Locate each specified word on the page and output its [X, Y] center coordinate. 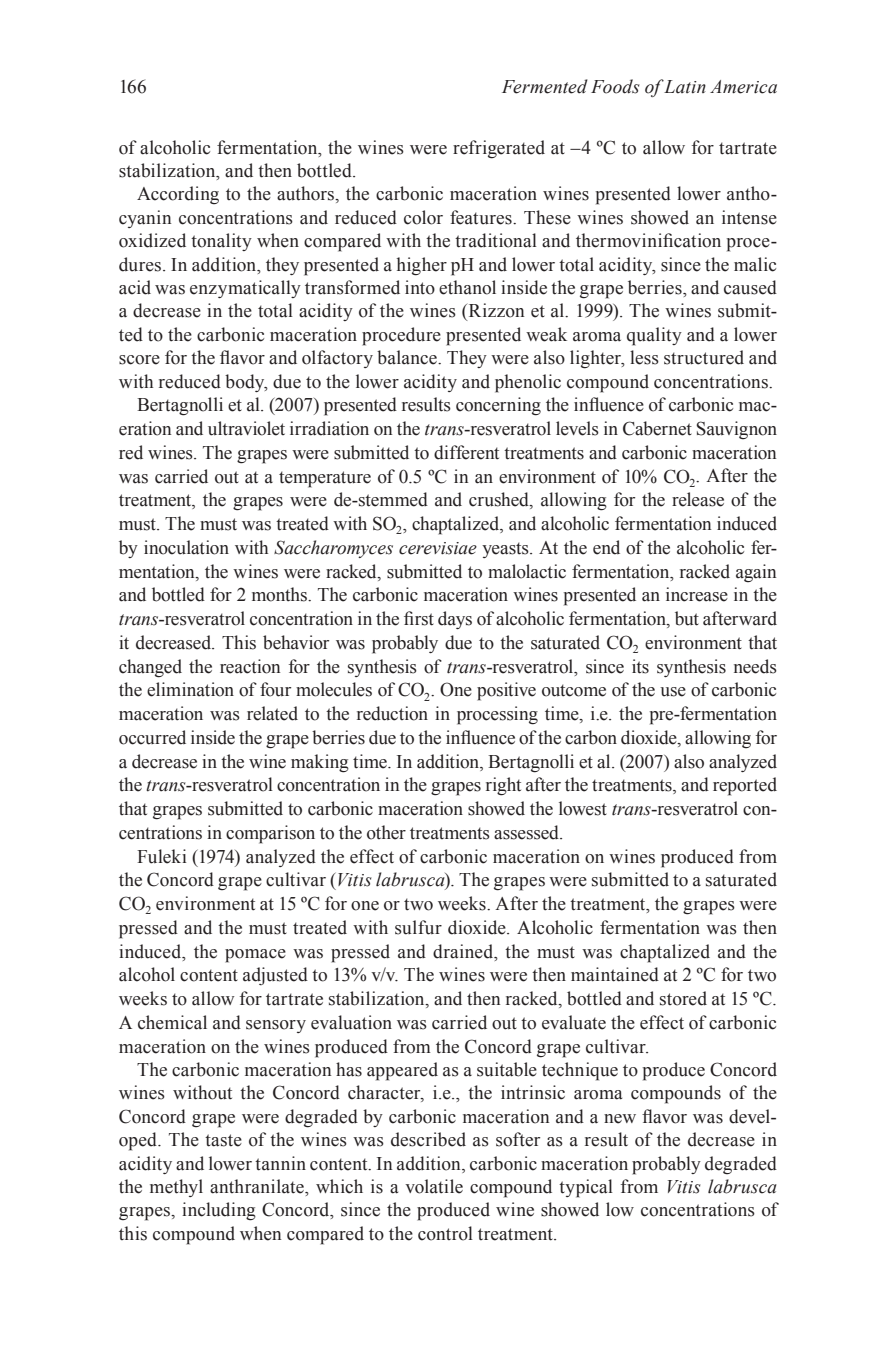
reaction [250, 666]
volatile [434, 1186]
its [640, 666]
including [219, 1211]
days [455, 620]
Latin [684, 87]
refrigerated [499, 149]
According [178, 195]
